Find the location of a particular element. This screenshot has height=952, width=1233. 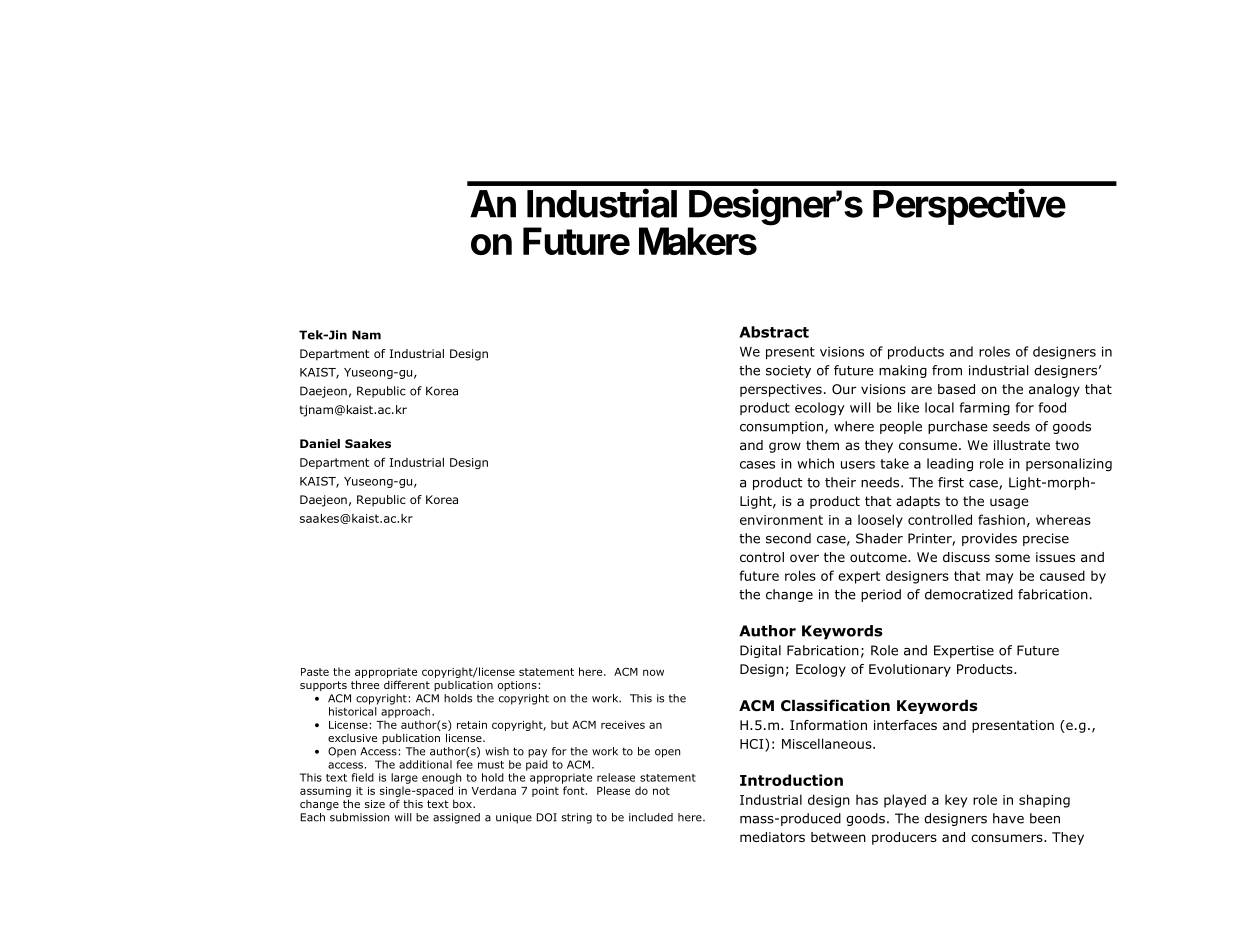

provides is located at coordinates (989, 539).
